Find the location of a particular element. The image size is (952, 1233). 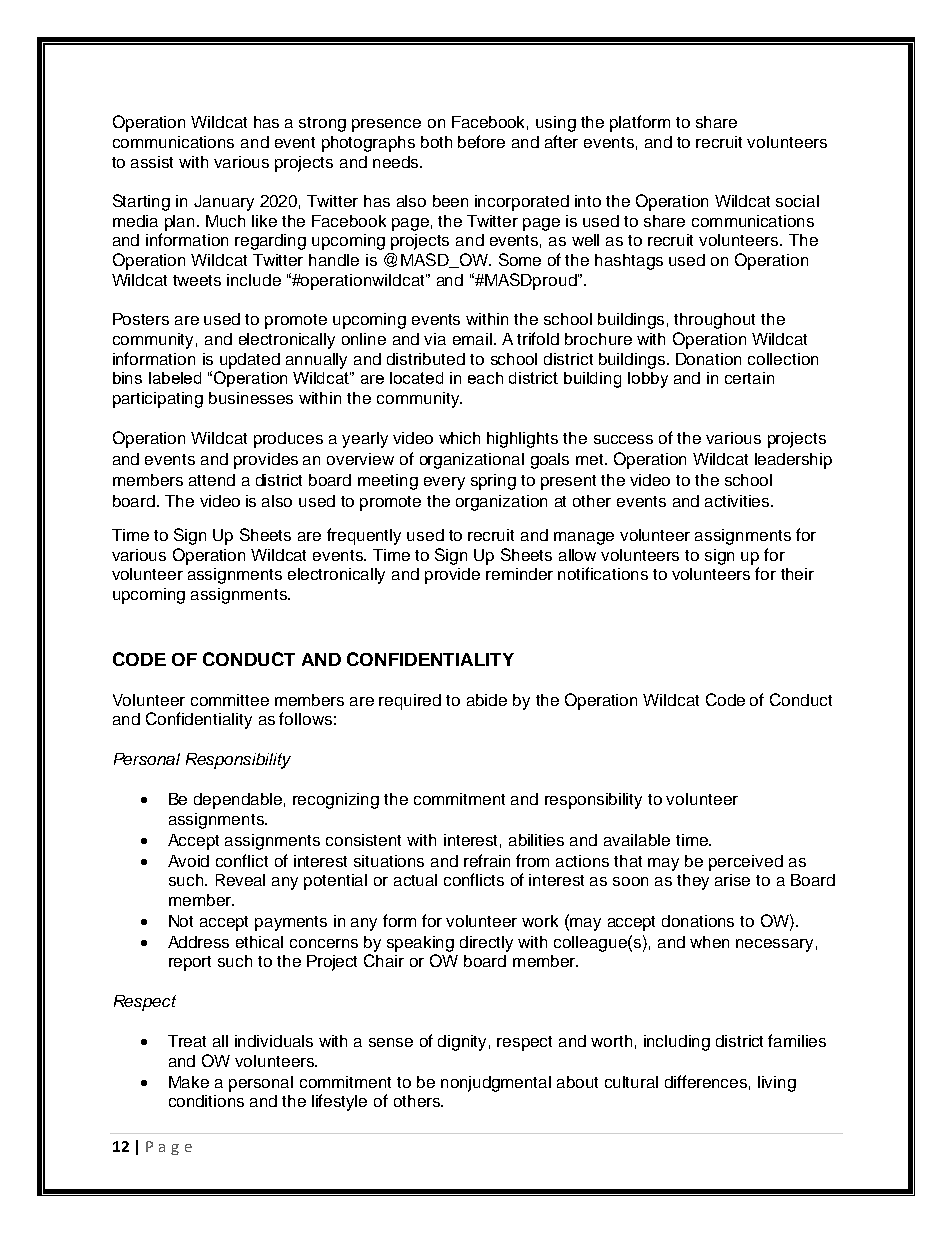

committee is located at coordinates (230, 700).
